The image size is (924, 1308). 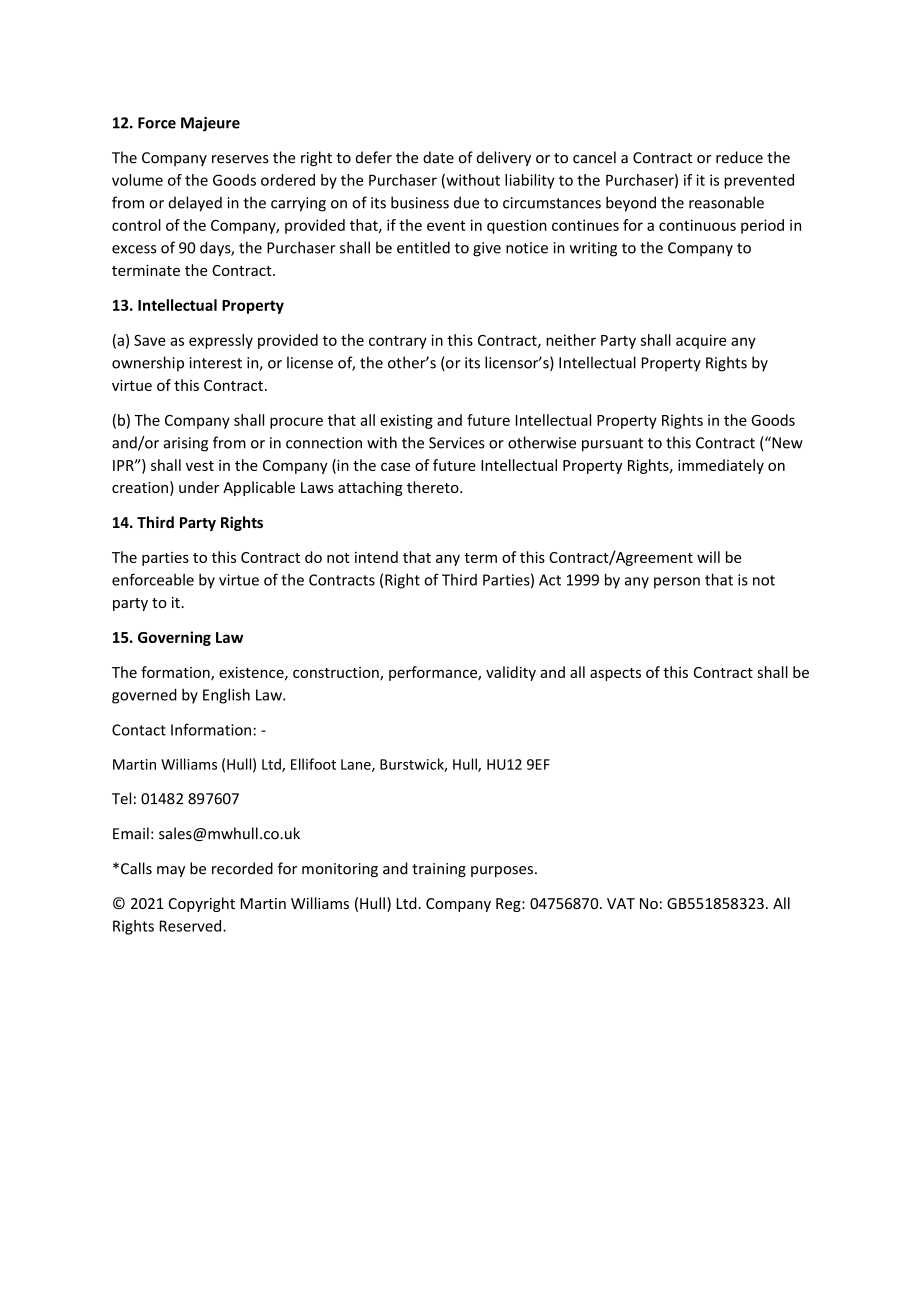 What do you see at coordinates (615, 674) in the screenshot?
I see `aspects` at bounding box center [615, 674].
